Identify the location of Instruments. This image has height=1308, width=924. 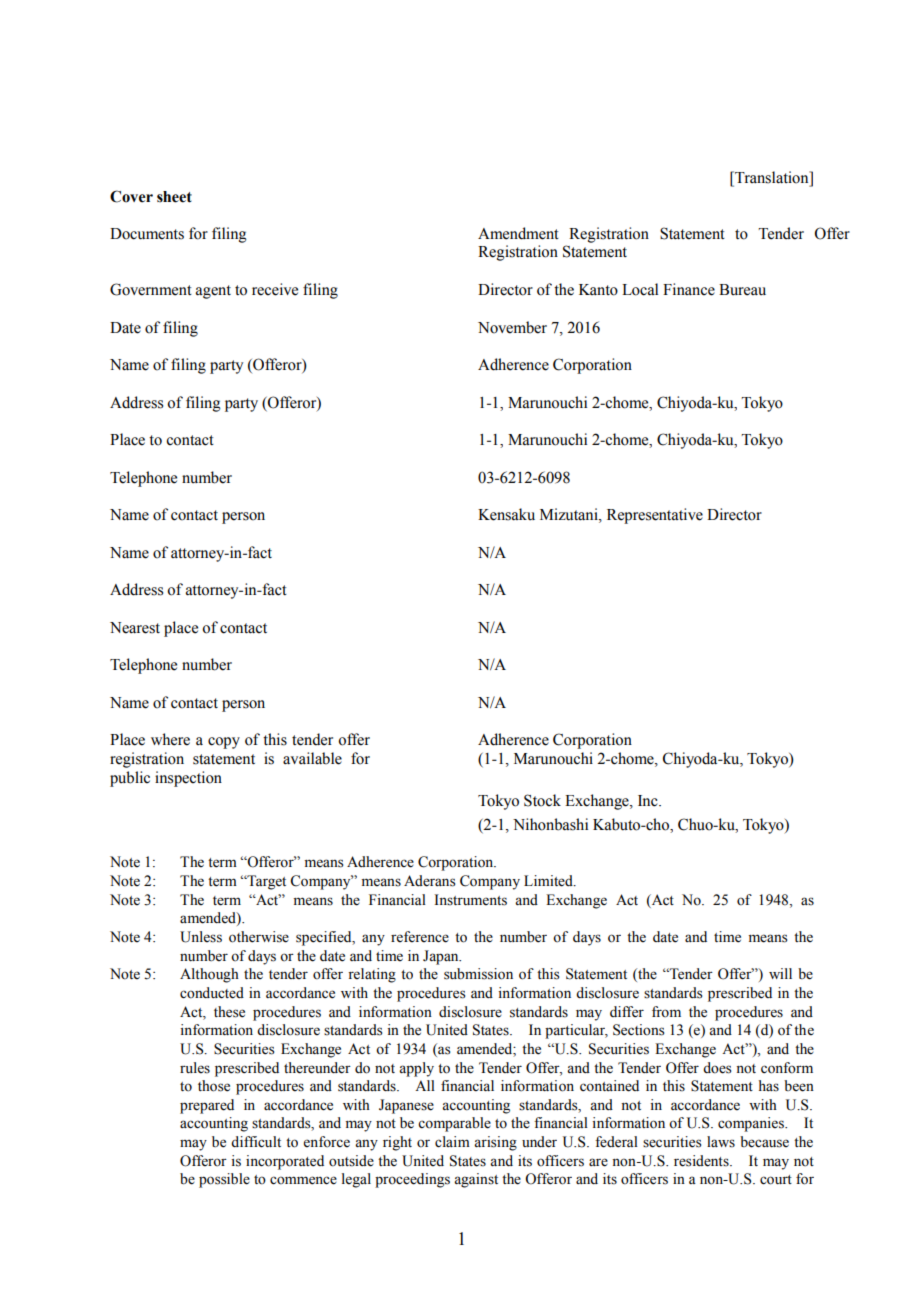
(471, 900).
